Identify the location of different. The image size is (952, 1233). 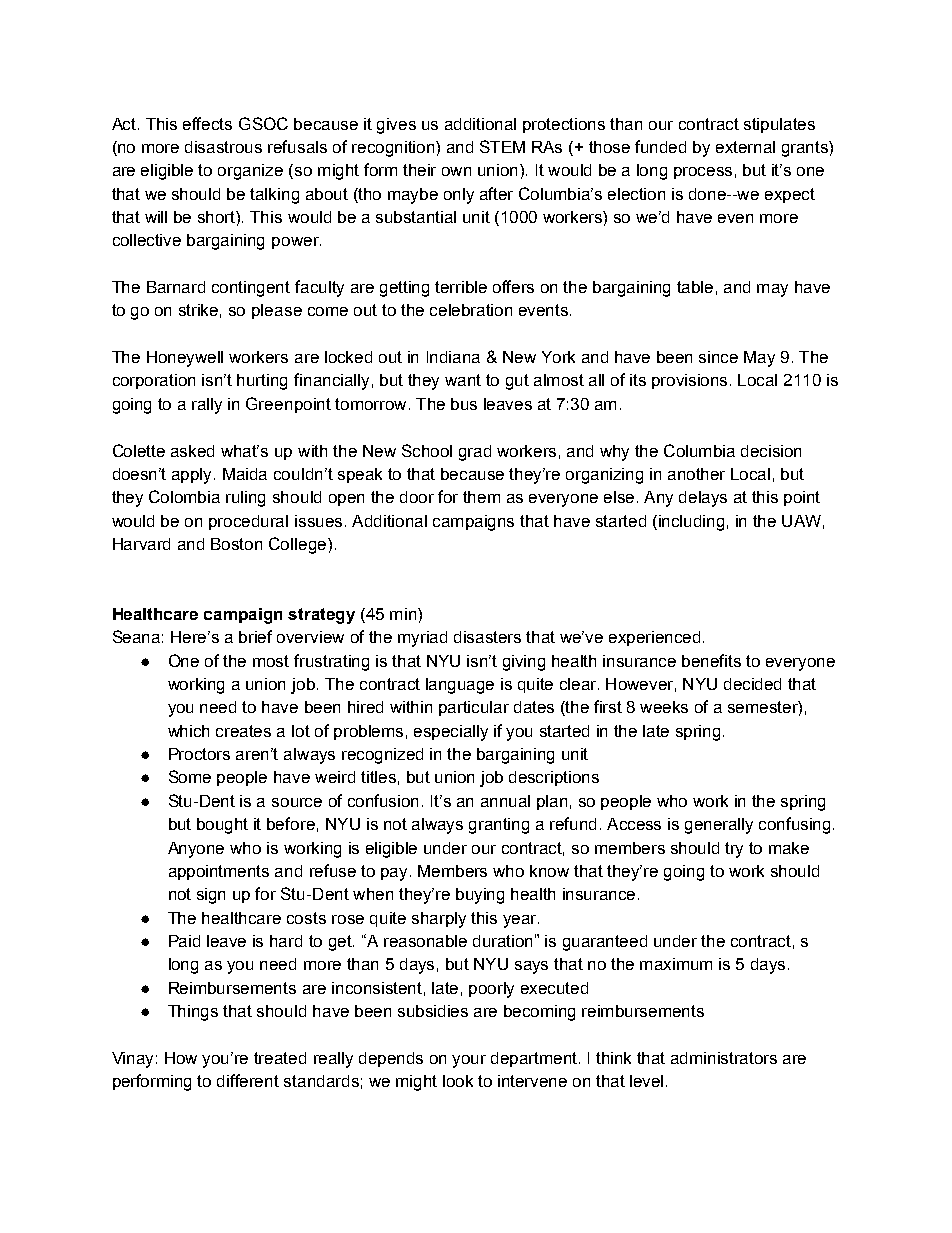
(248, 1080).
